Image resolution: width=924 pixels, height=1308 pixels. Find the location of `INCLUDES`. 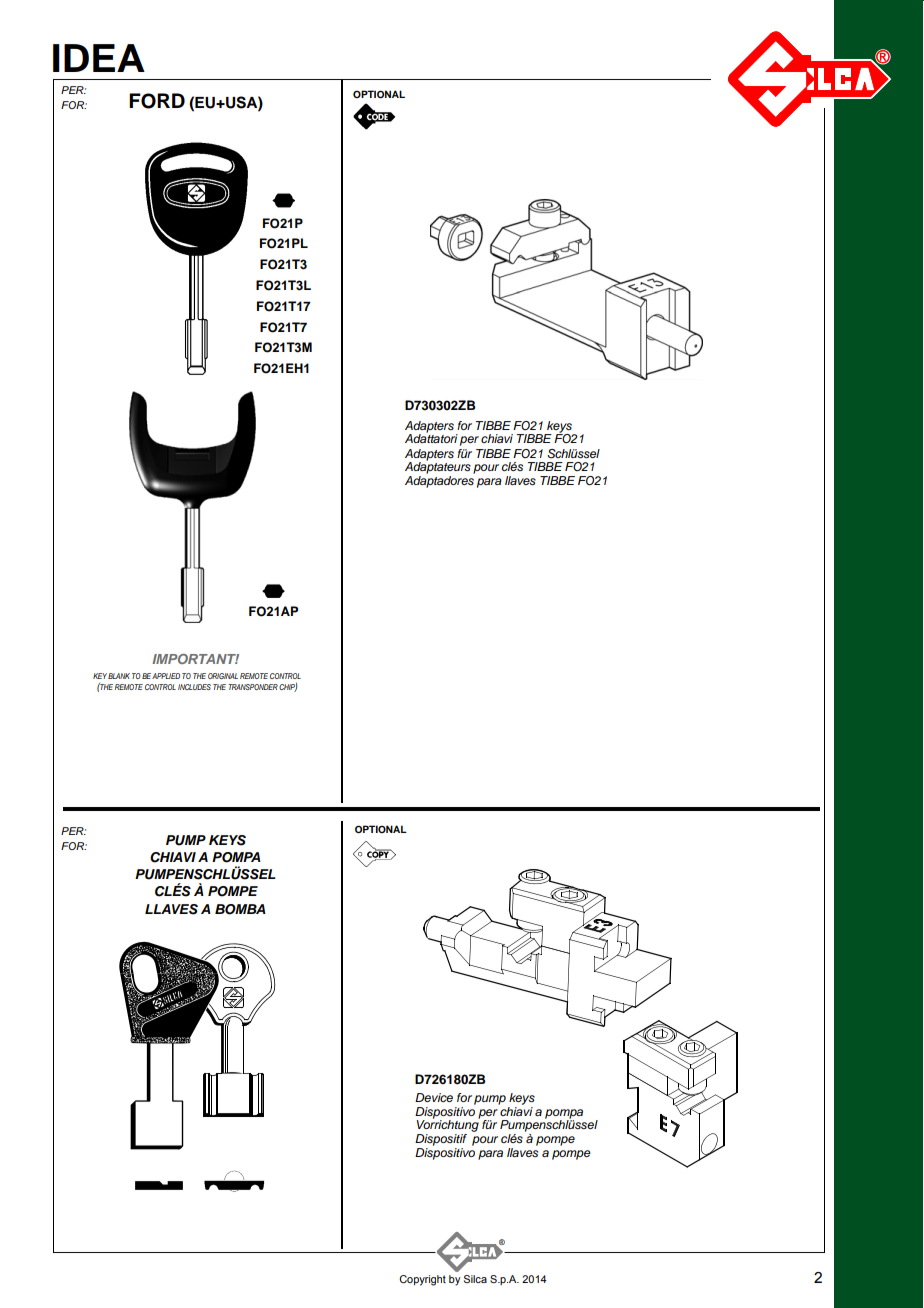

INCLUDES is located at coordinates (194, 687).
